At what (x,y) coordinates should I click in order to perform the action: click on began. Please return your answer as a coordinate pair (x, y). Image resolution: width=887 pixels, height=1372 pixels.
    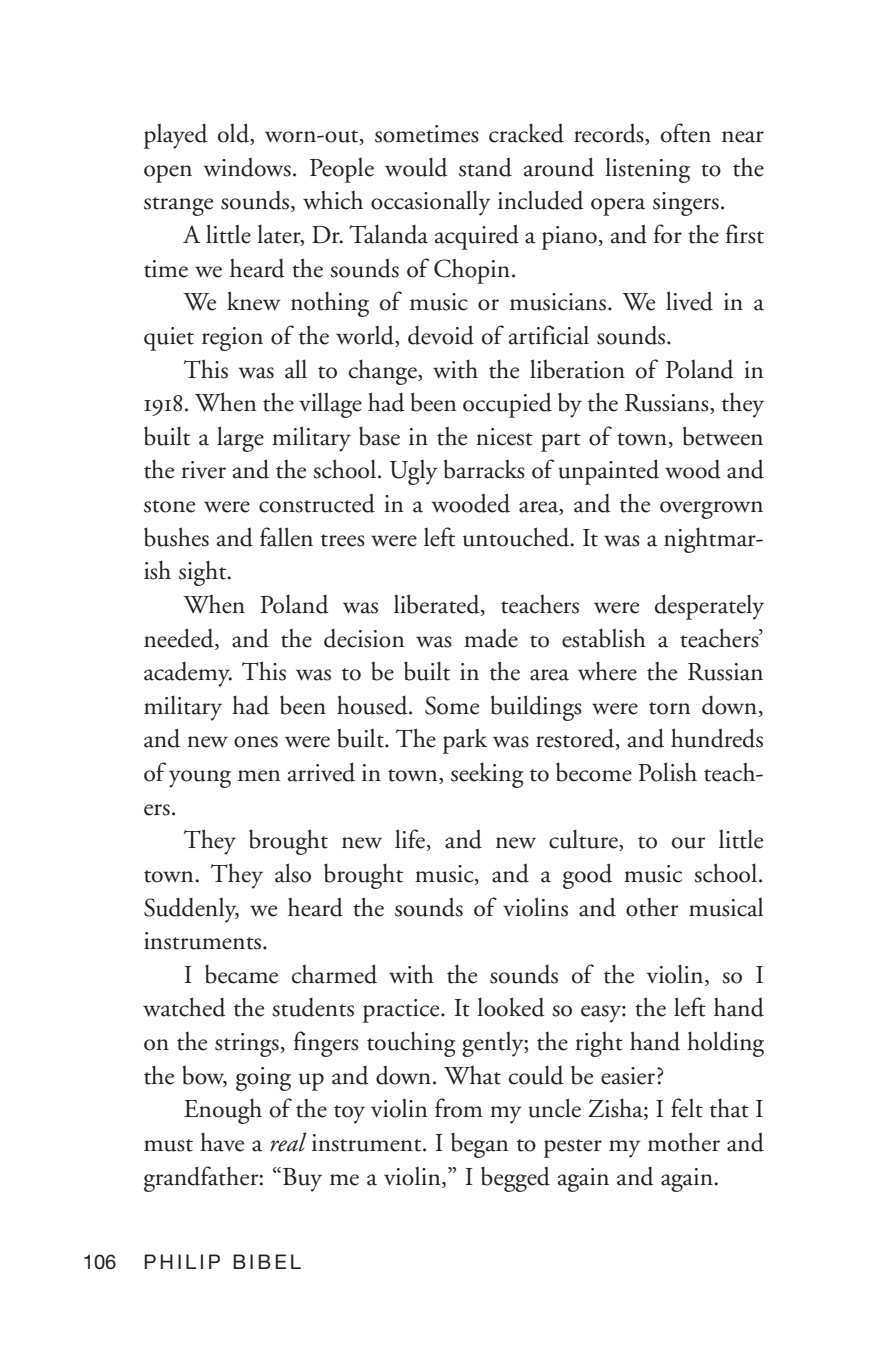
    Looking at the image, I should click on (479, 1145).
